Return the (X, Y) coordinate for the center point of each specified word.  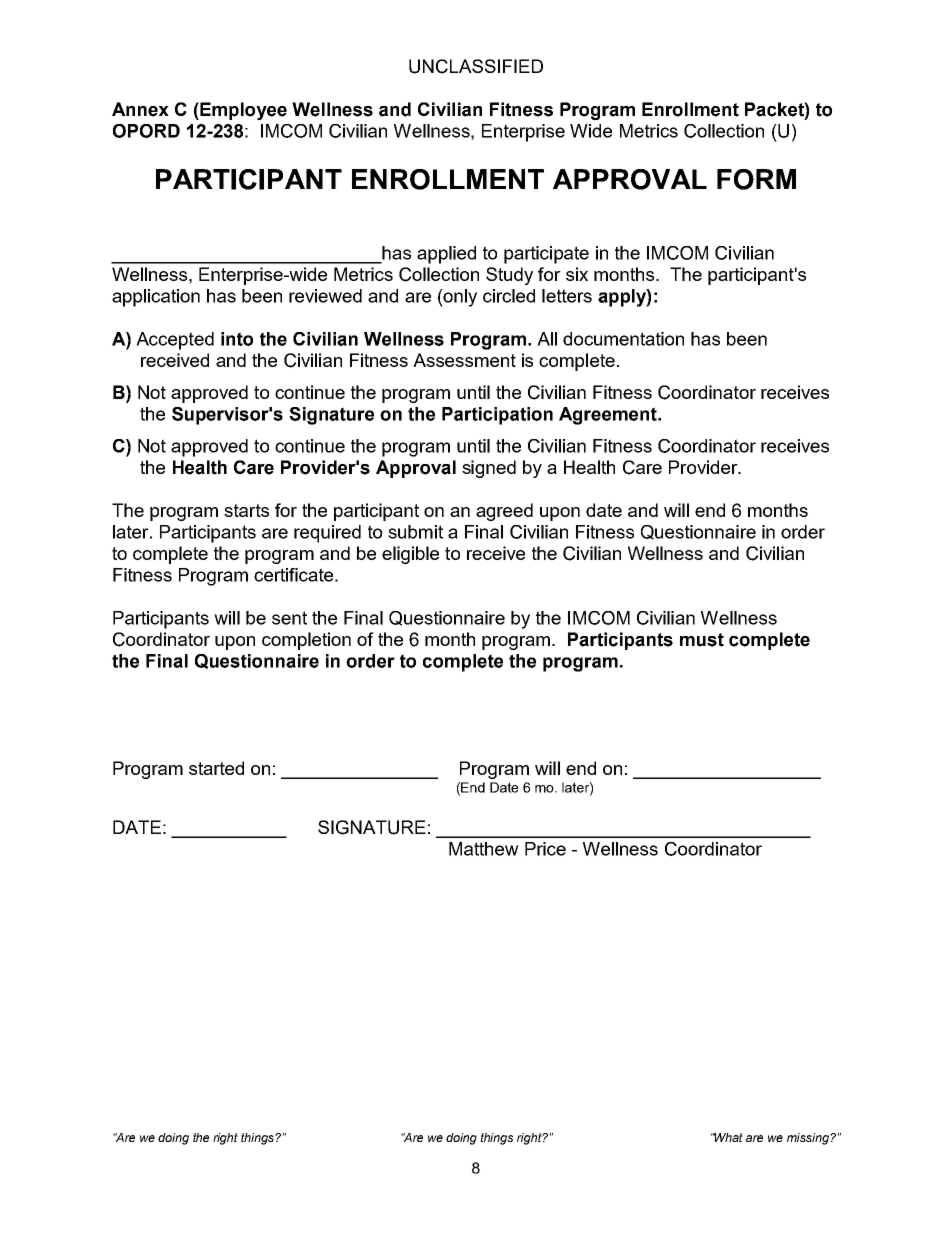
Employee (242, 111)
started (216, 768)
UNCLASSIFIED (476, 66)
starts (246, 510)
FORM (756, 179)
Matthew (484, 849)
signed (489, 469)
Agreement (609, 416)
